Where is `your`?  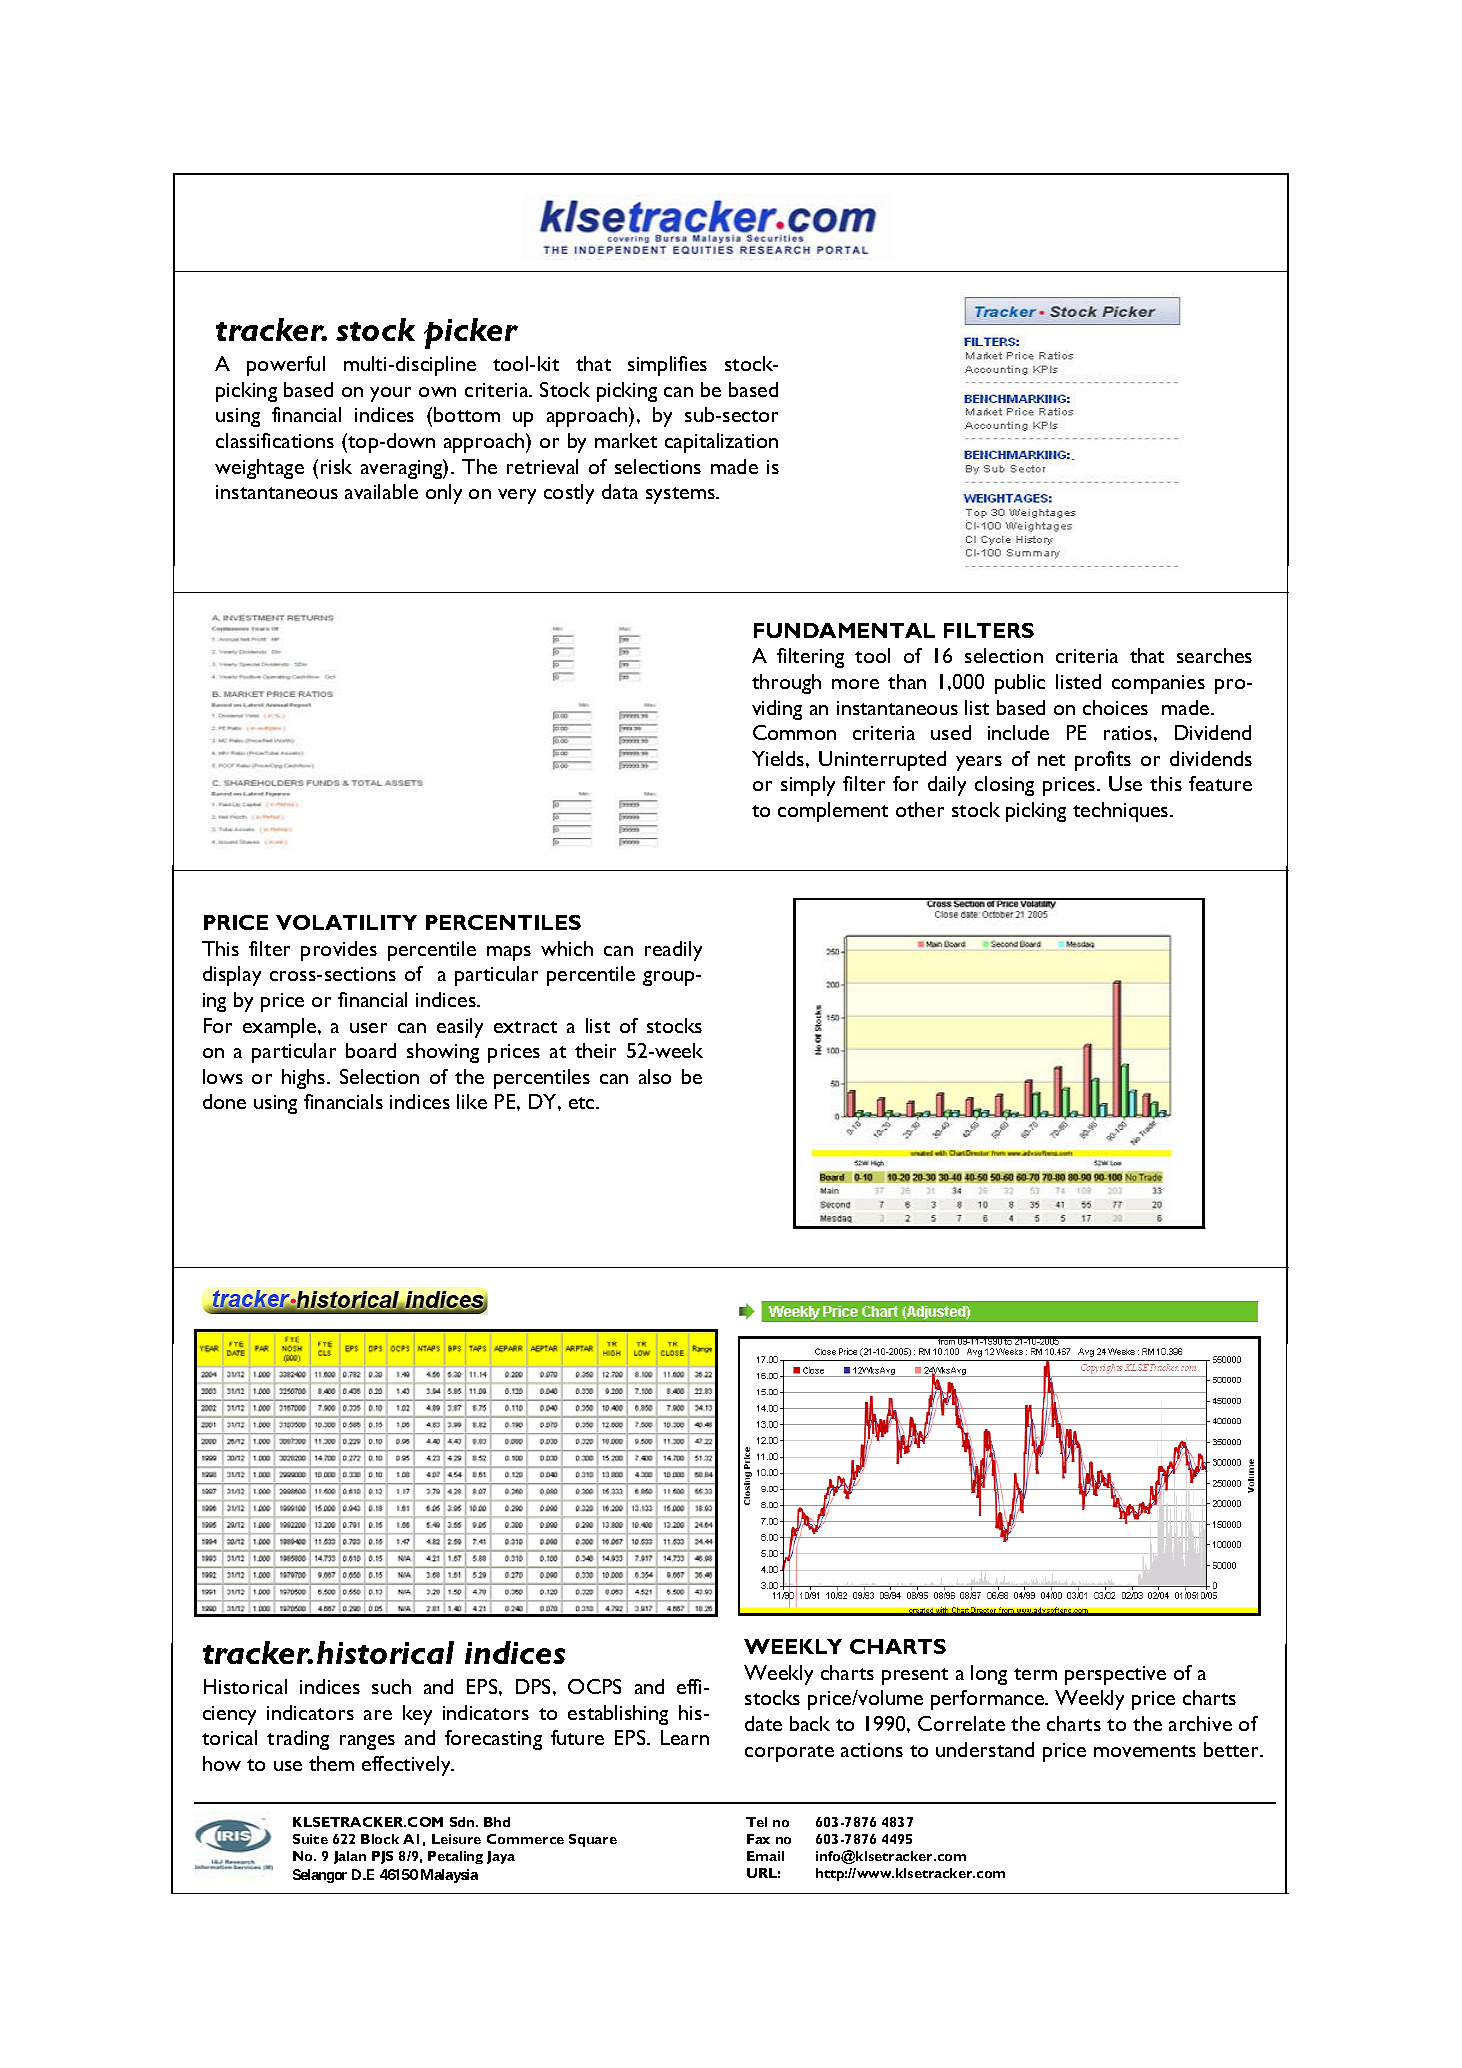
your is located at coordinates (390, 394).
